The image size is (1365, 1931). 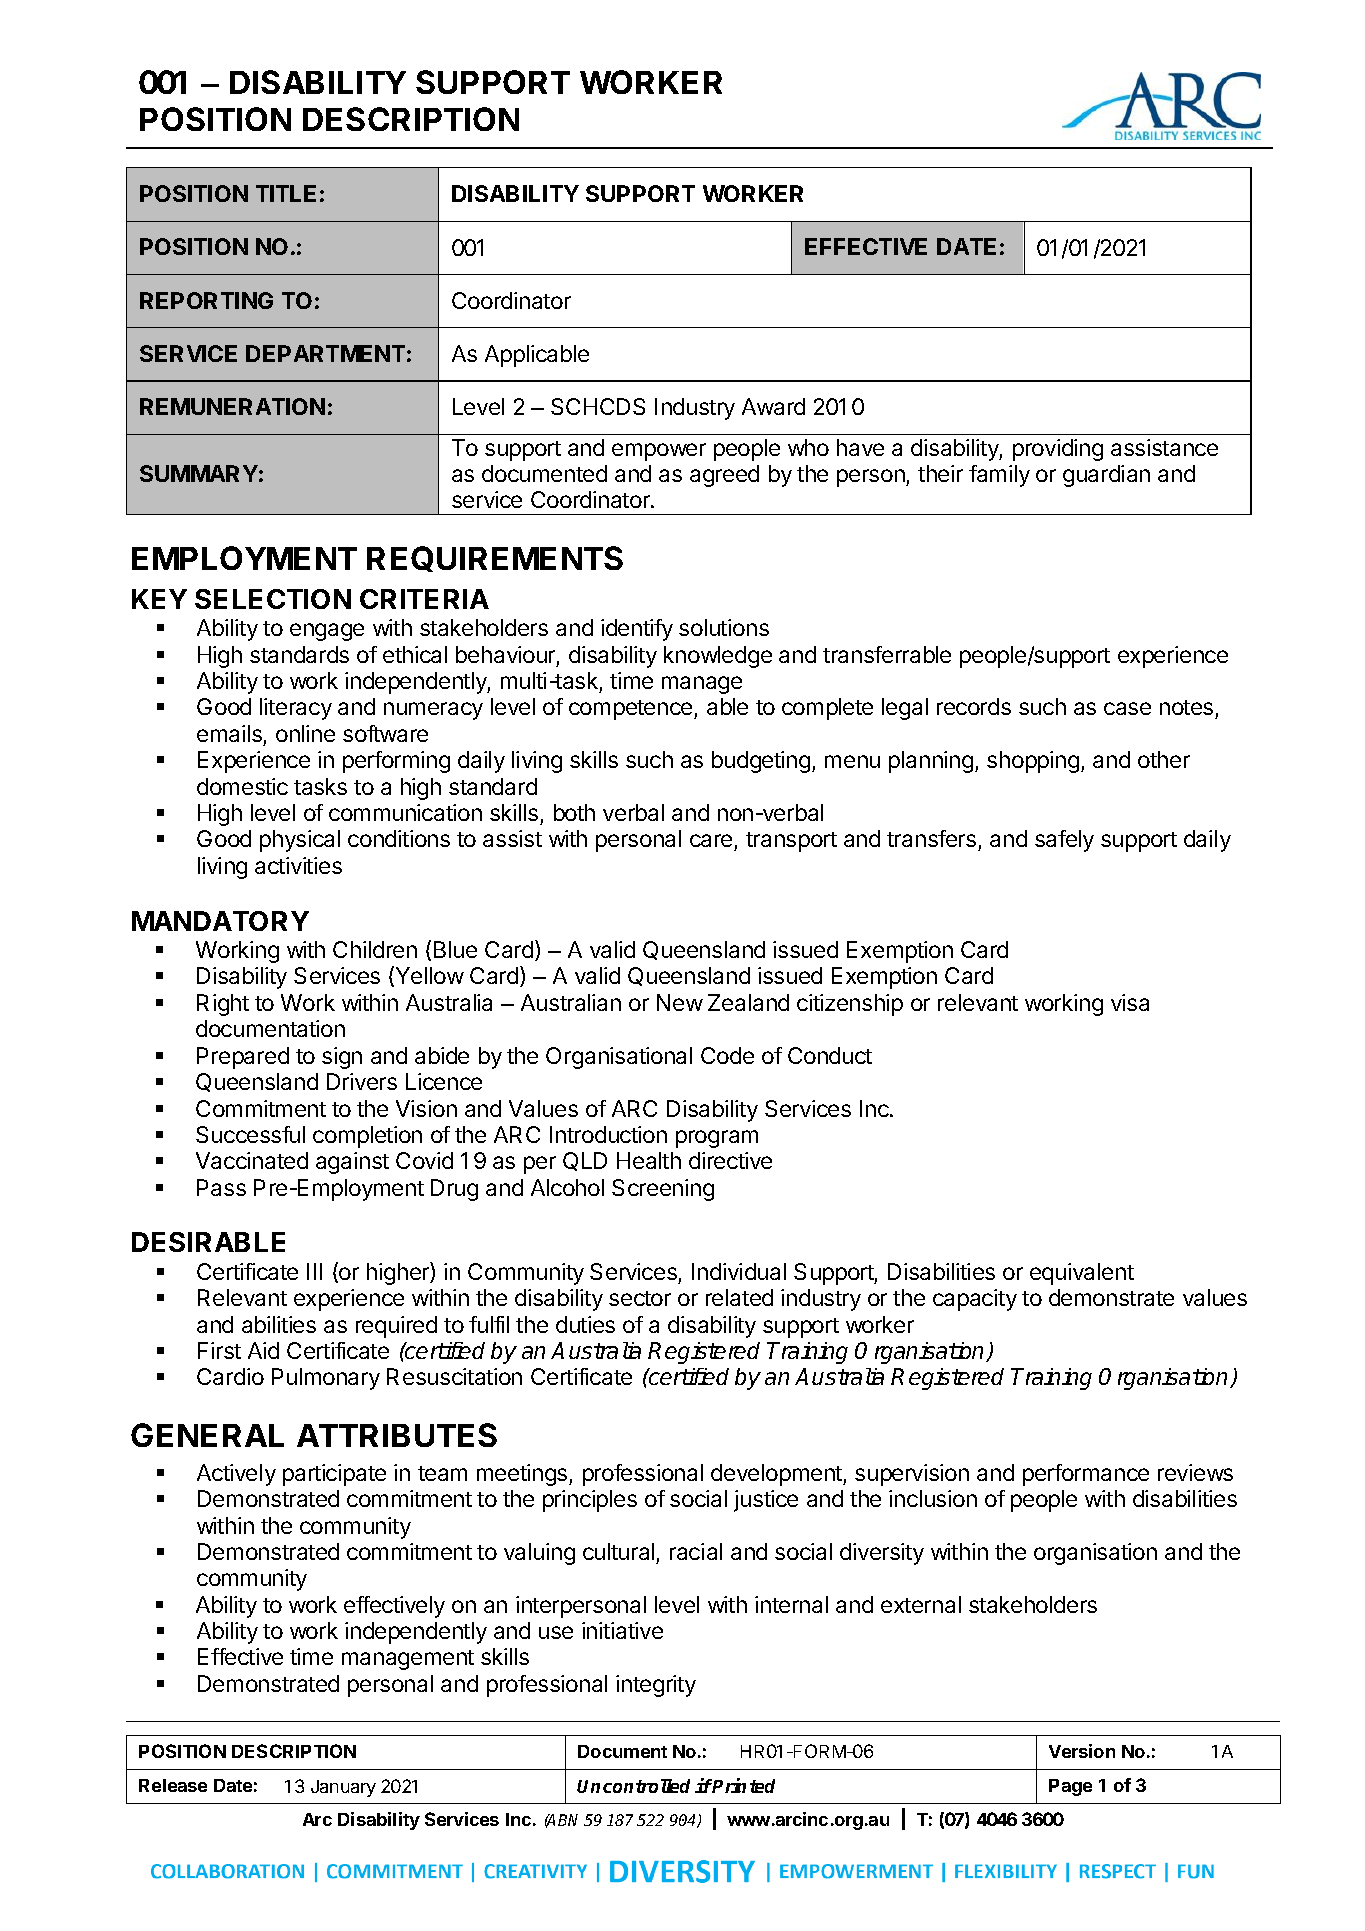 I want to click on Right, so click(x=223, y=1005).
